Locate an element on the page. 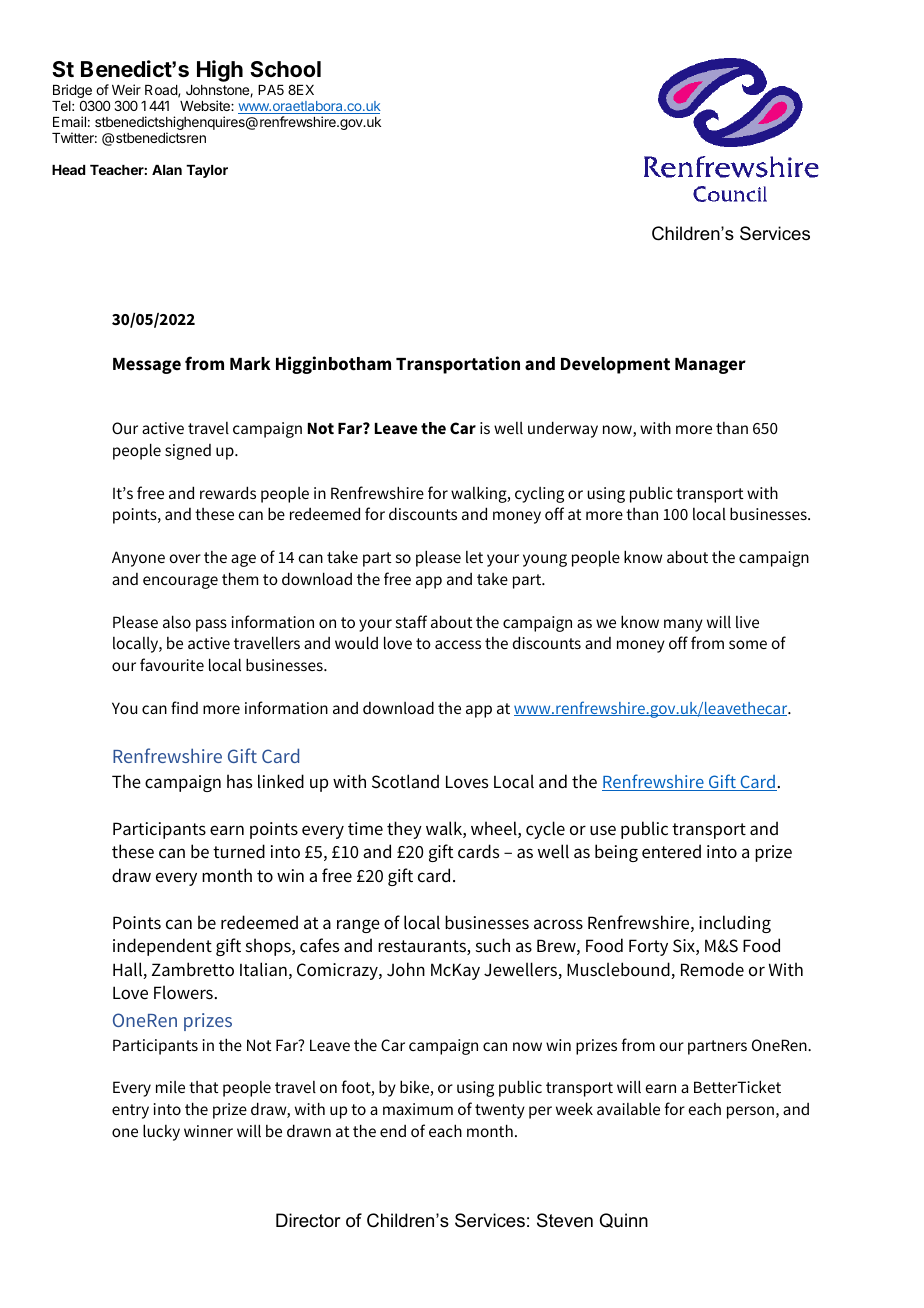 The width and height of the image is (924, 1308). Weir is located at coordinates (126, 89).
